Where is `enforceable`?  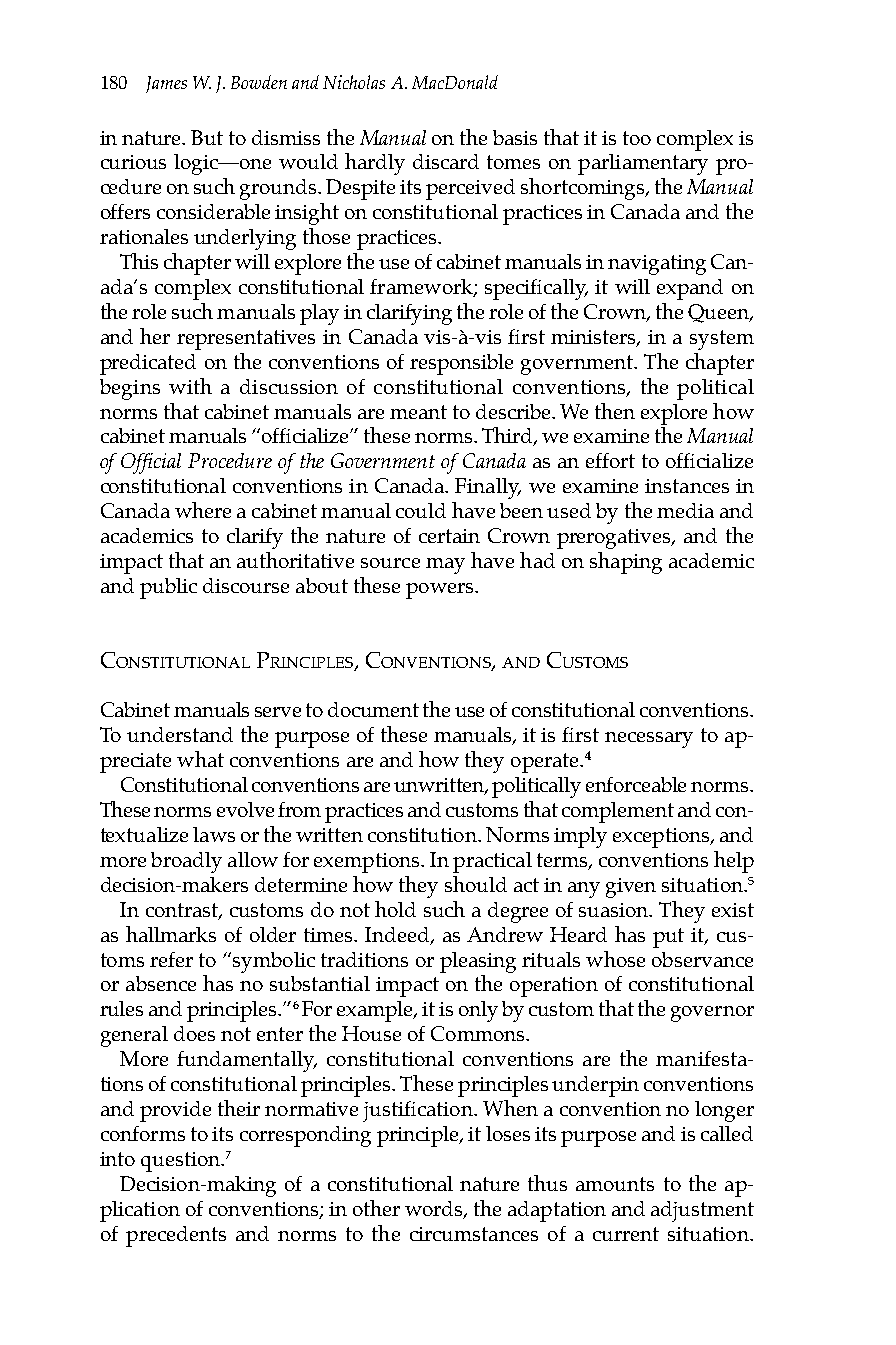 enforceable is located at coordinates (636, 784).
